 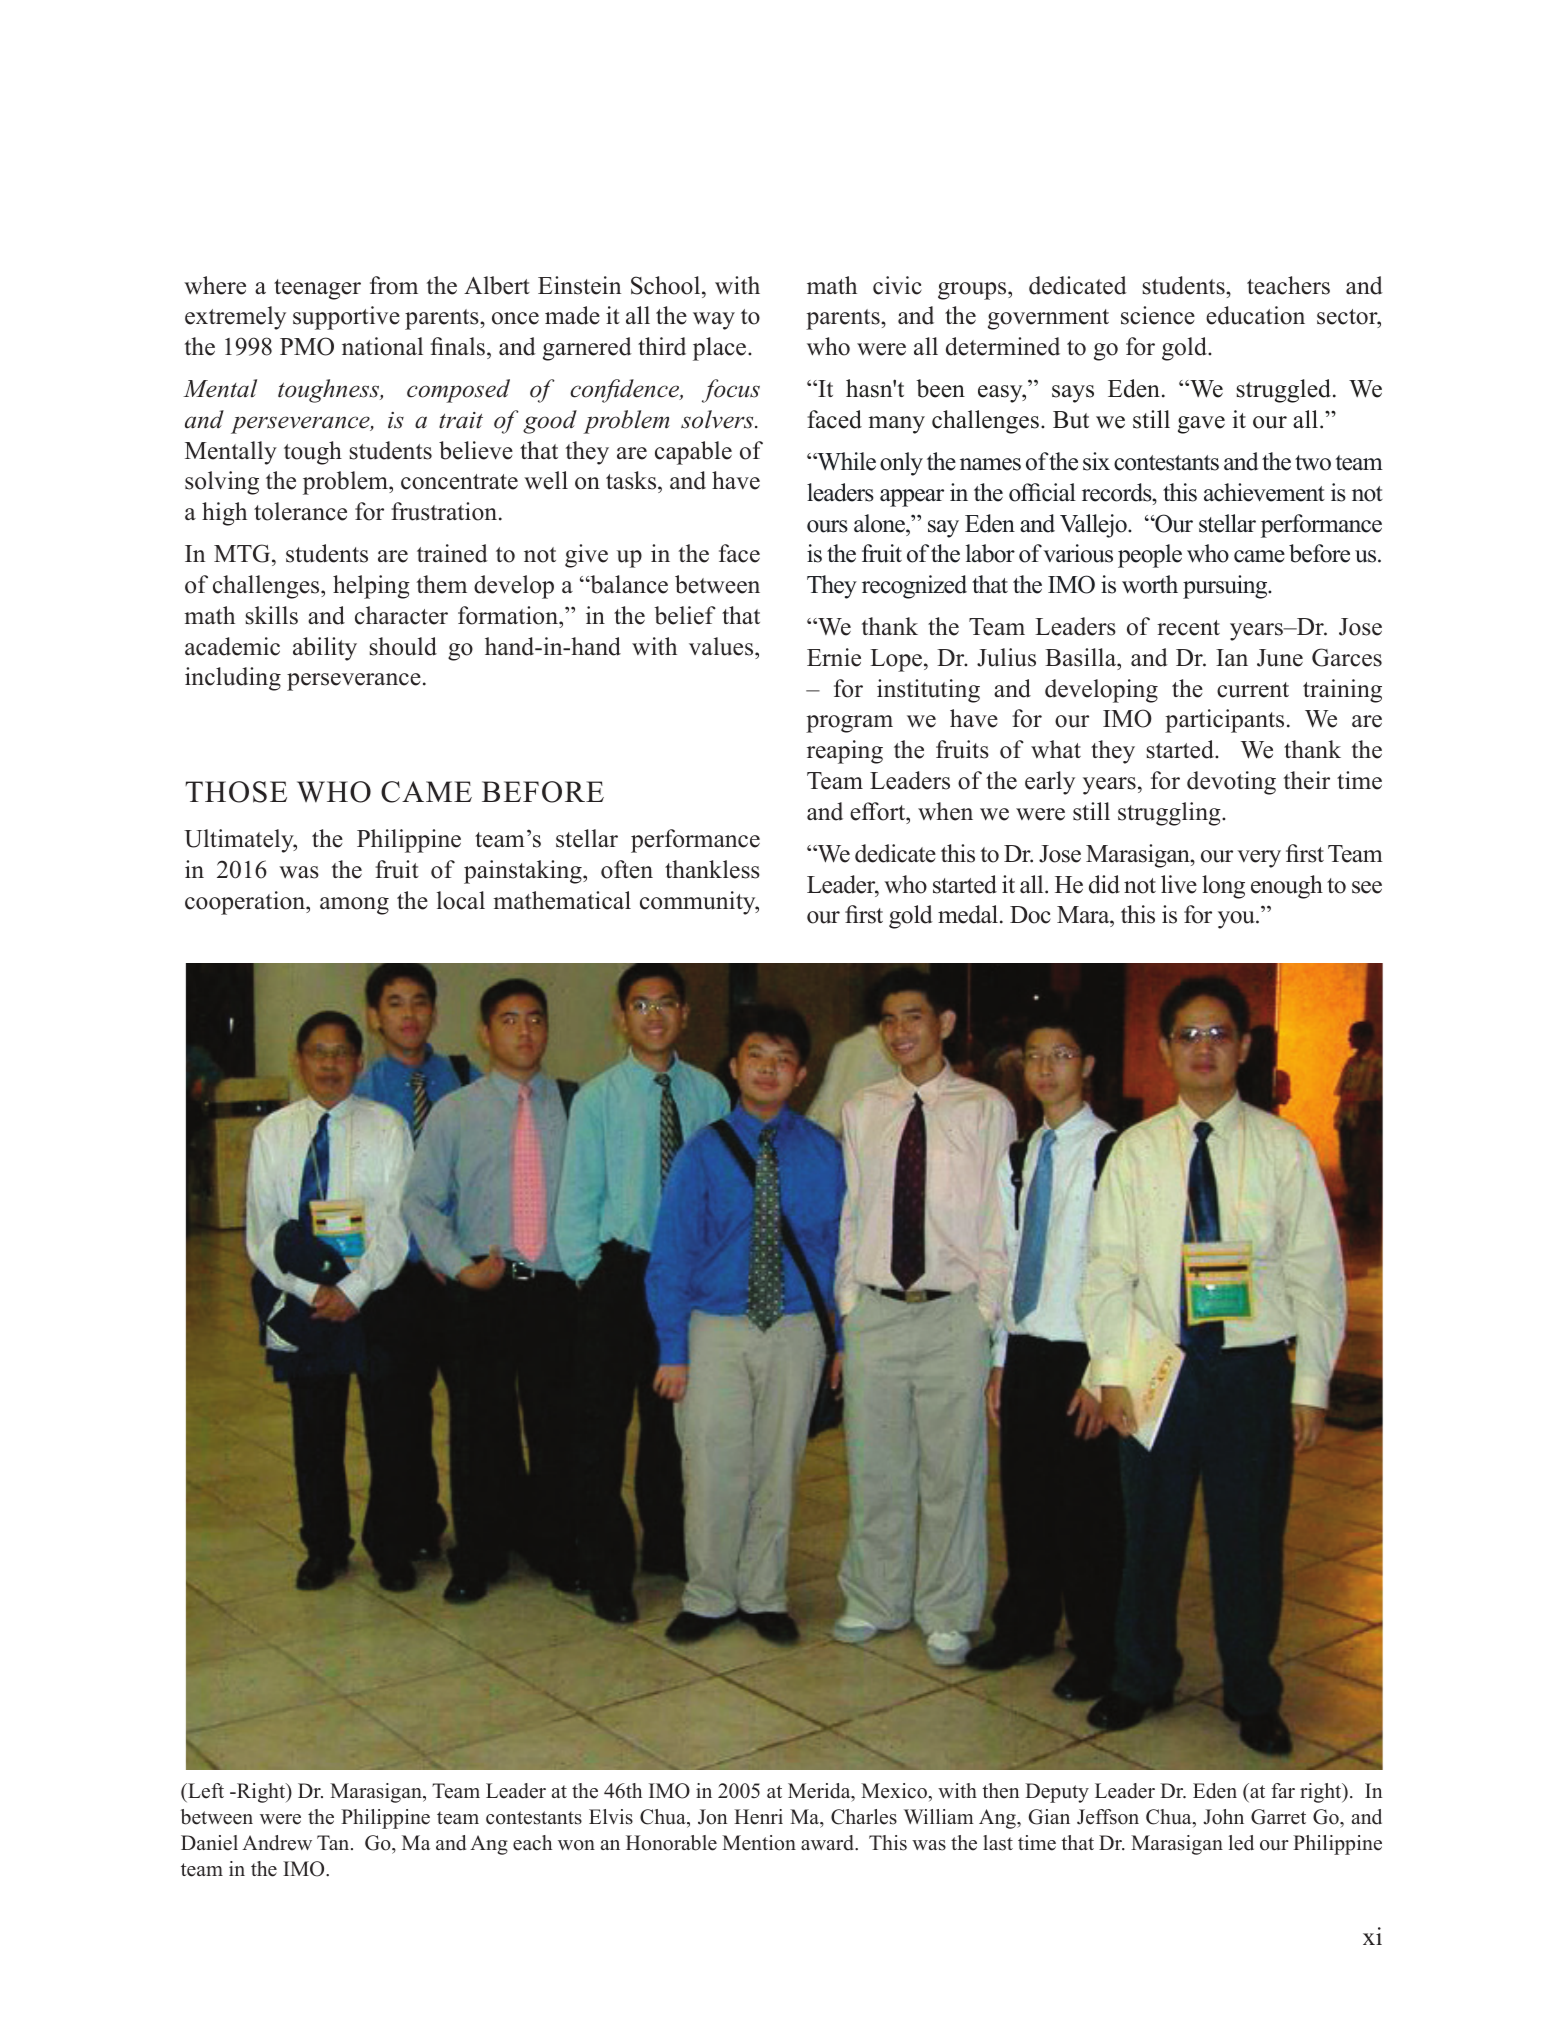 What do you see at coordinates (1231, 783) in the document?
I see `devoting` at bounding box center [1231, 783].
